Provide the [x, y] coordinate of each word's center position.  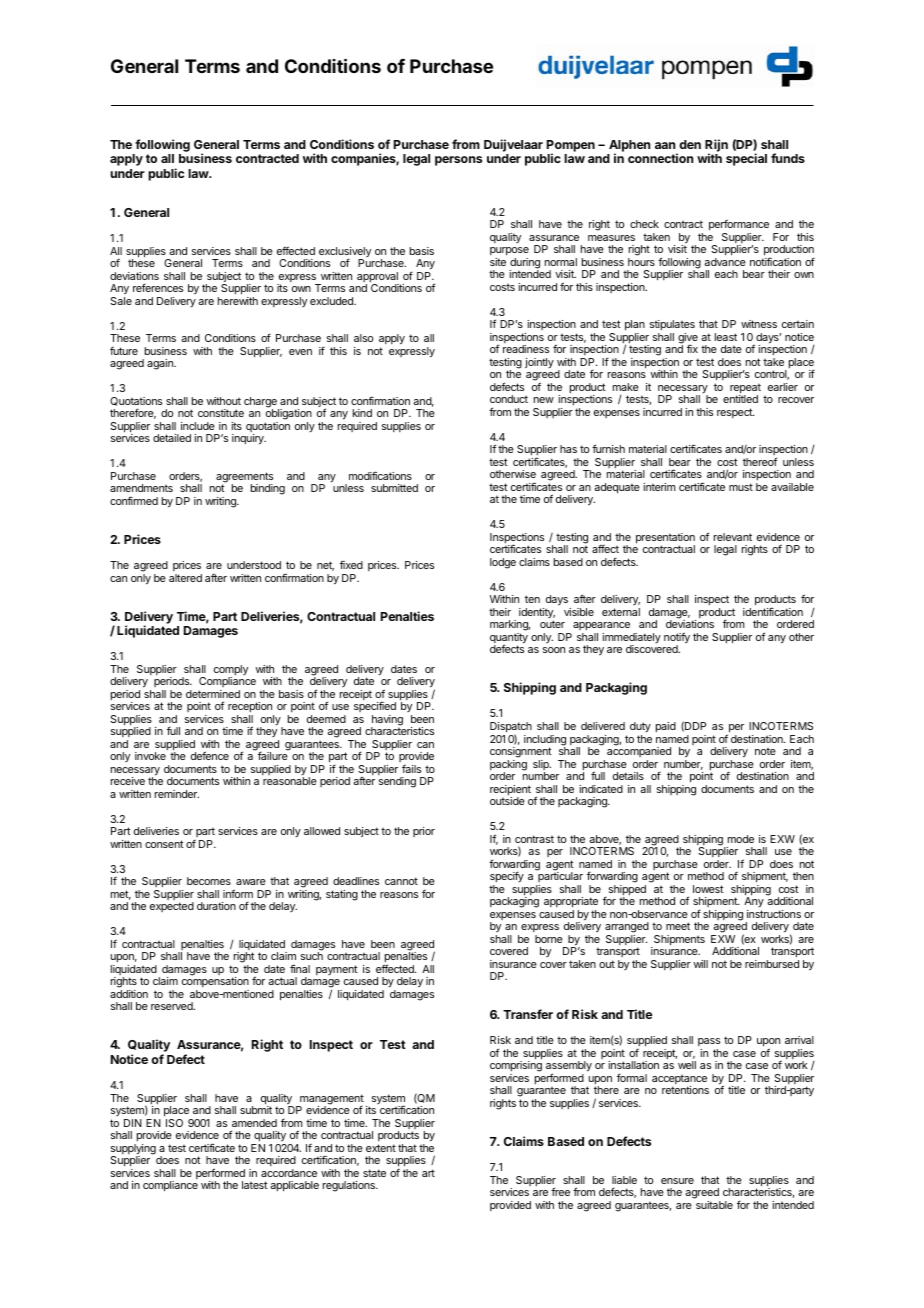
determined [213, 694]
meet [678, 926]
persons [458, 161]
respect [735, 413]
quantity [509, 639]
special [746, 159]
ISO [174, 1123]
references [158, 287]
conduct [509, 399]
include [198, 426]
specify [507, 876]
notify [677, 639]
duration [216, 906]
